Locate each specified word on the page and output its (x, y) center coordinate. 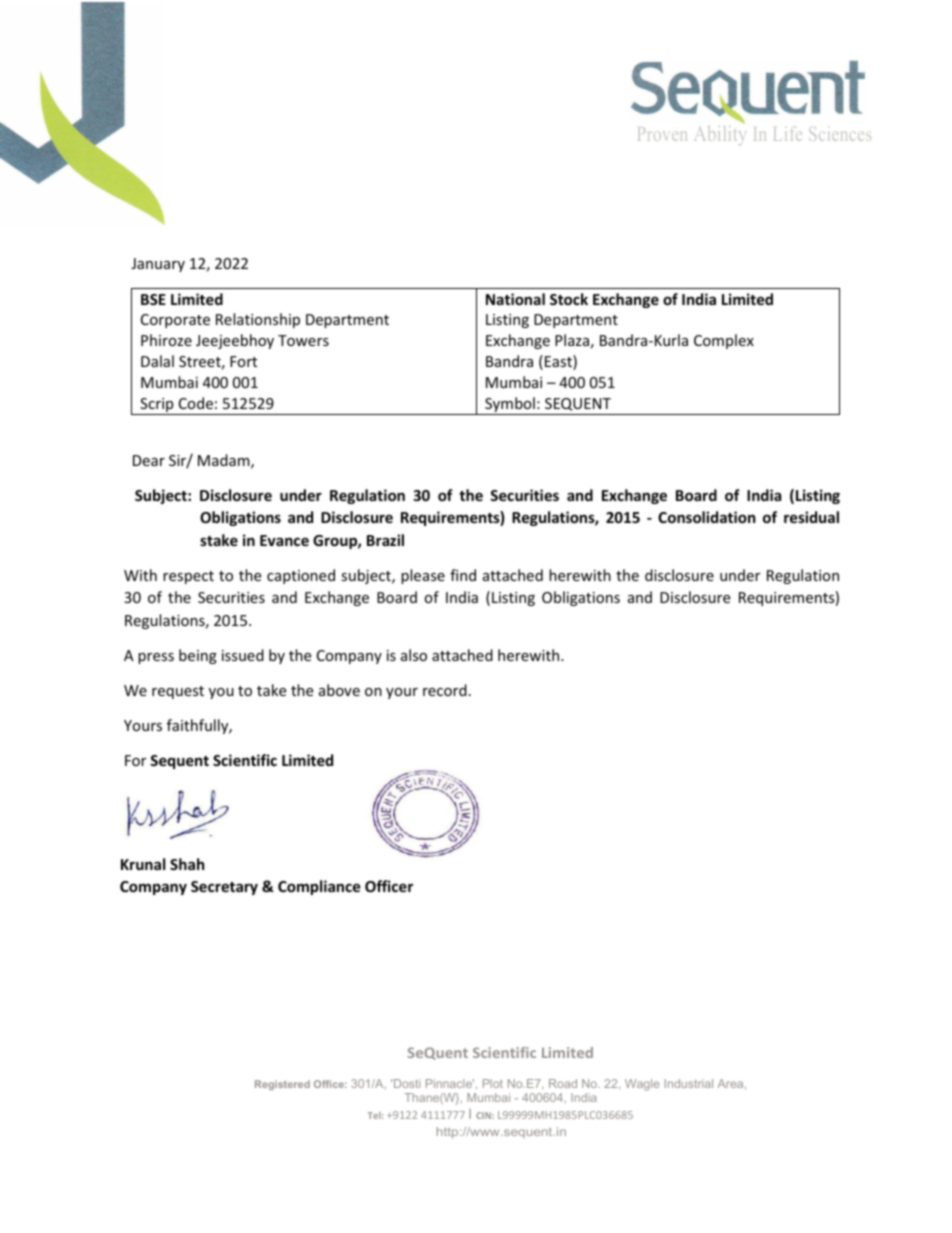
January (158, 265)
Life (788, 133)
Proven (662, 134)
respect (188, 577)
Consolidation (707, 517)
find (463, 575)
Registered (282, 1085)
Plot (493, 1083)
